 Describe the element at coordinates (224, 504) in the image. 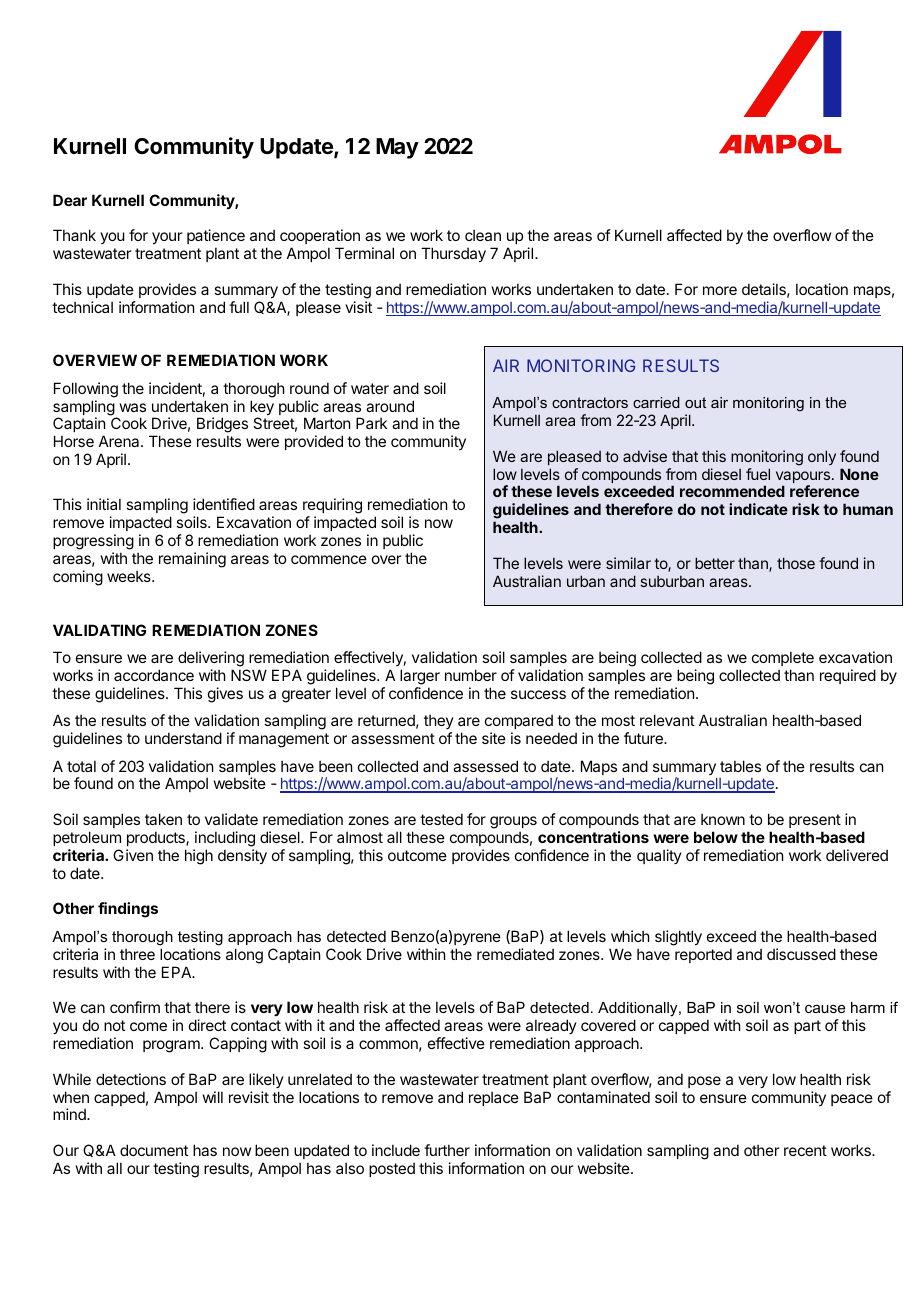

I see `identified` at that location.
